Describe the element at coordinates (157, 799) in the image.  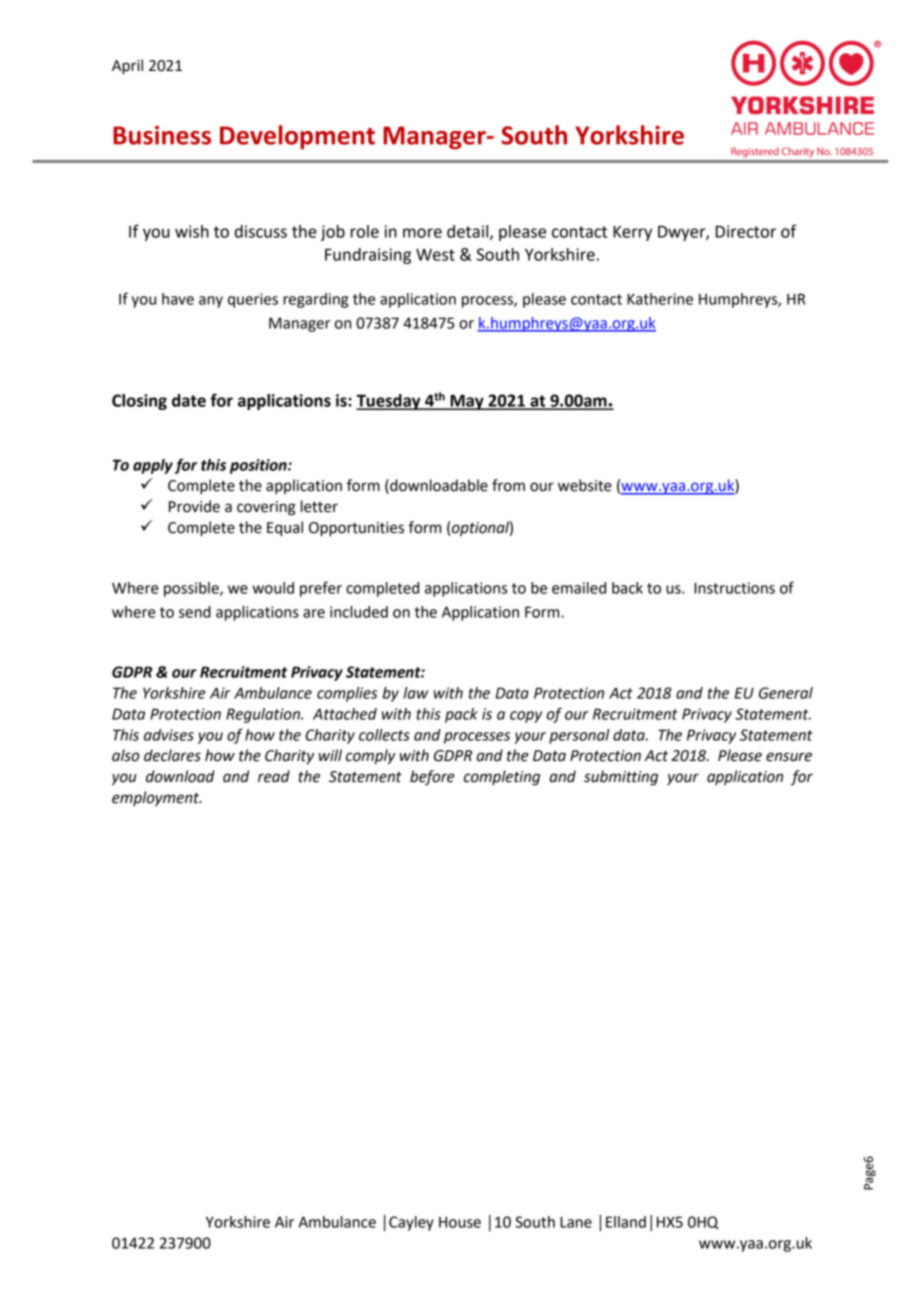
I see `employment` at that location.
